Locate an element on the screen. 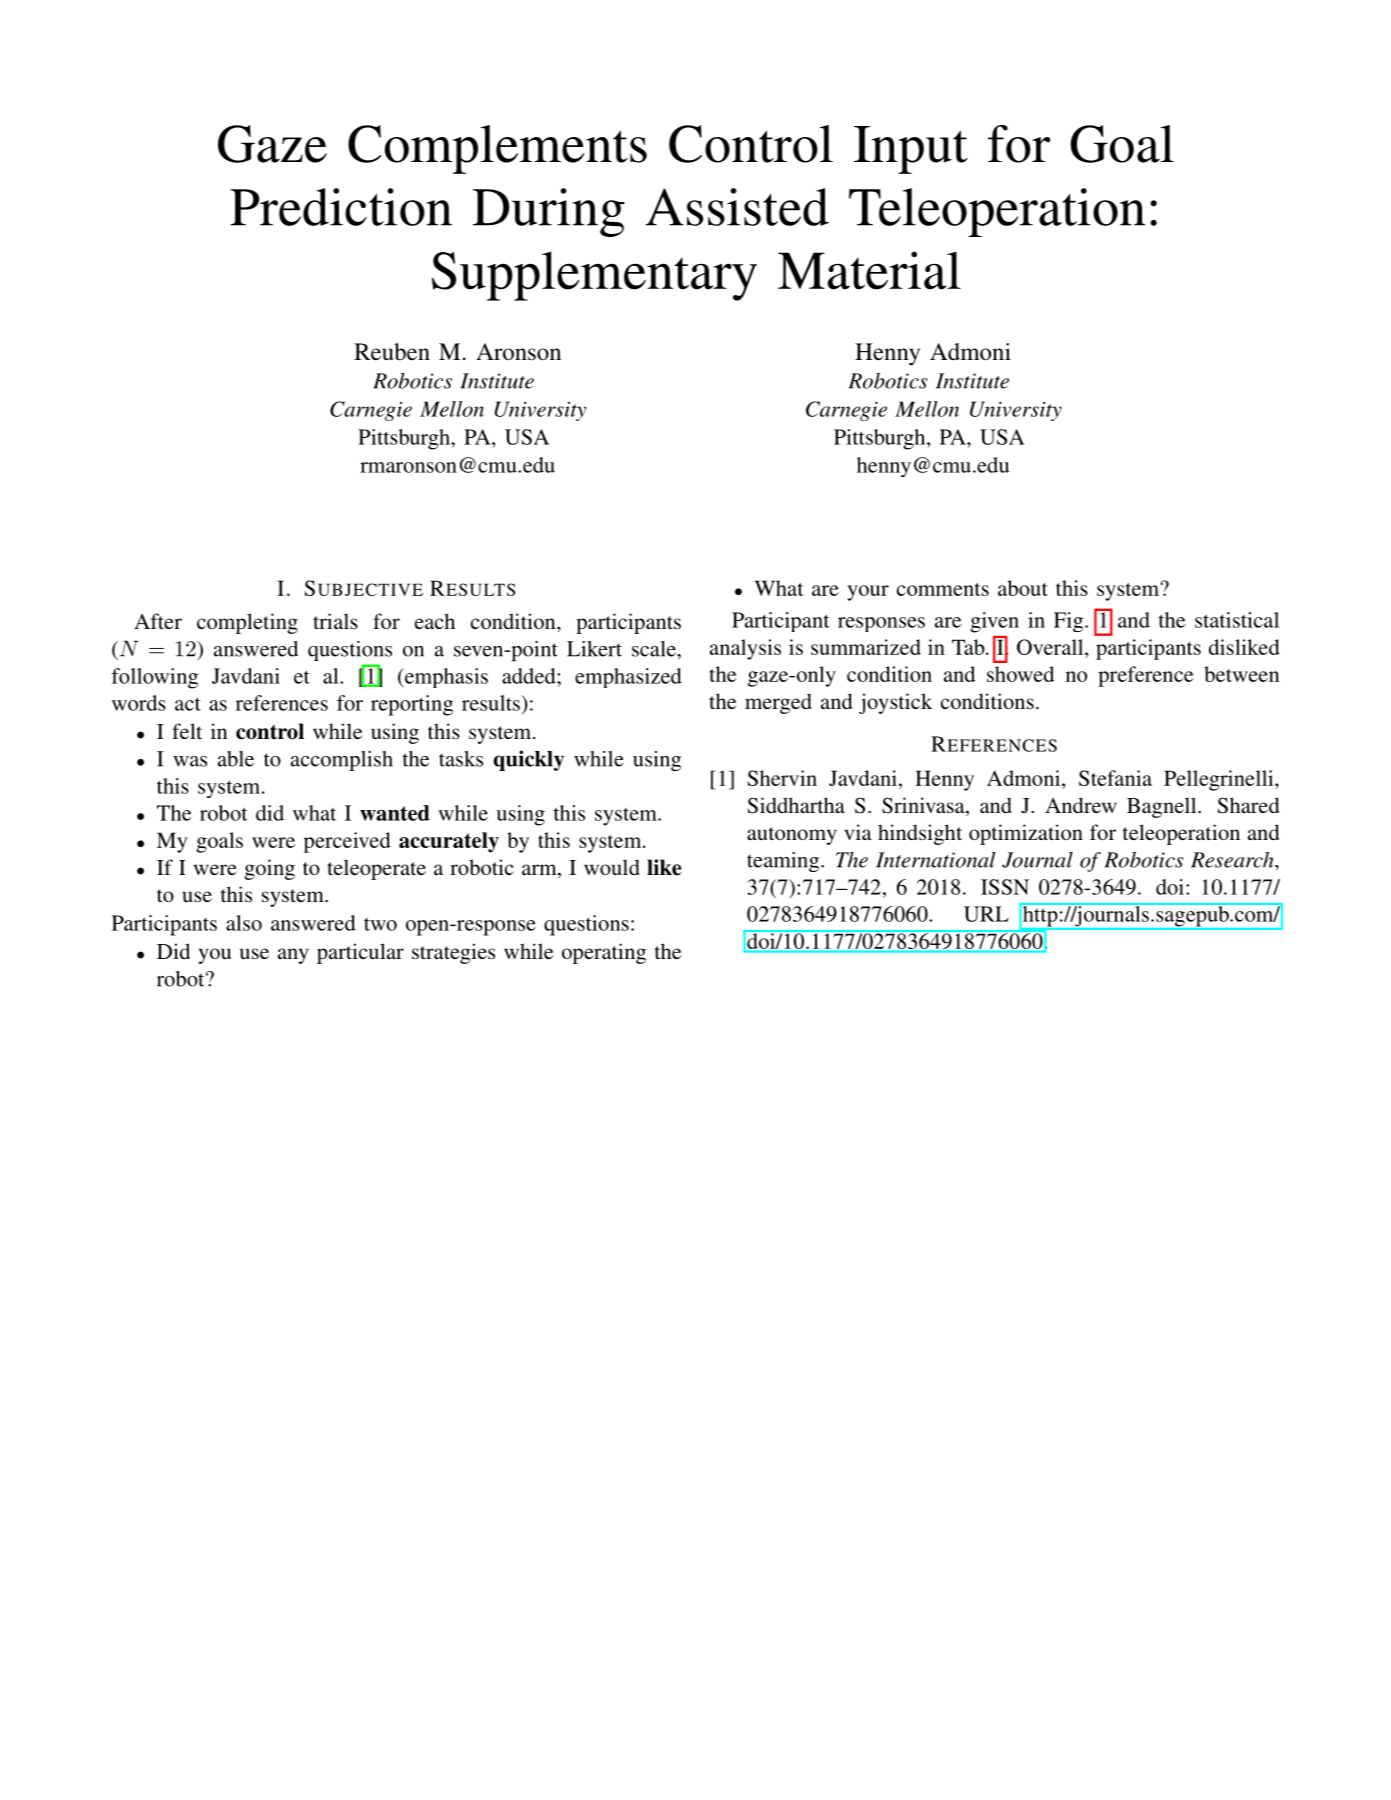  Supplementary is located at coordinates (594, 276).
